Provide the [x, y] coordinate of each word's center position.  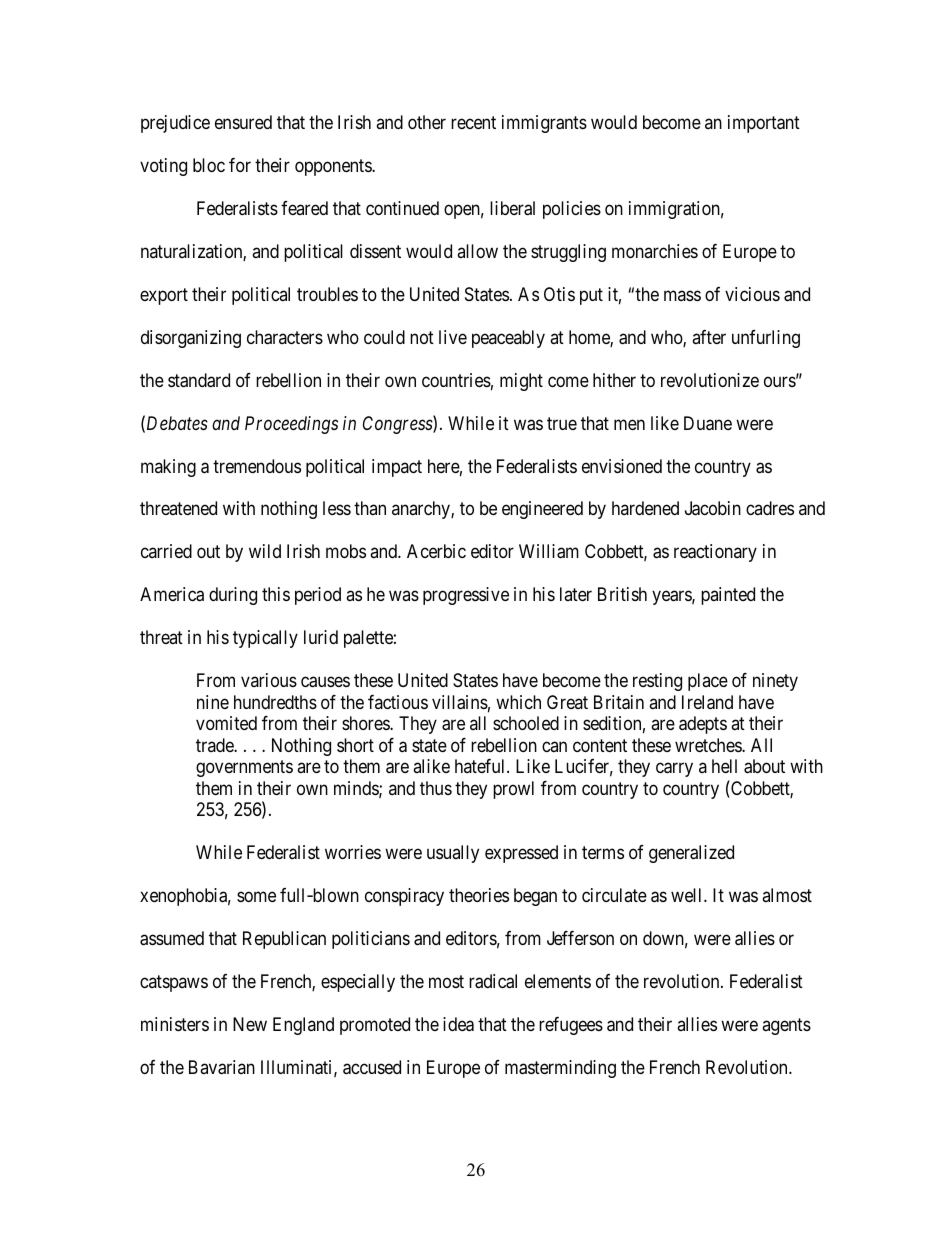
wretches [709, 745]
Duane [708, 423]
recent [473, 122]
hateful [481, 766]
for [240, 165]
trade [215, 745]
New [250, 1024]
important [764, 124]
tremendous [257, 466]
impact [397, 468]
